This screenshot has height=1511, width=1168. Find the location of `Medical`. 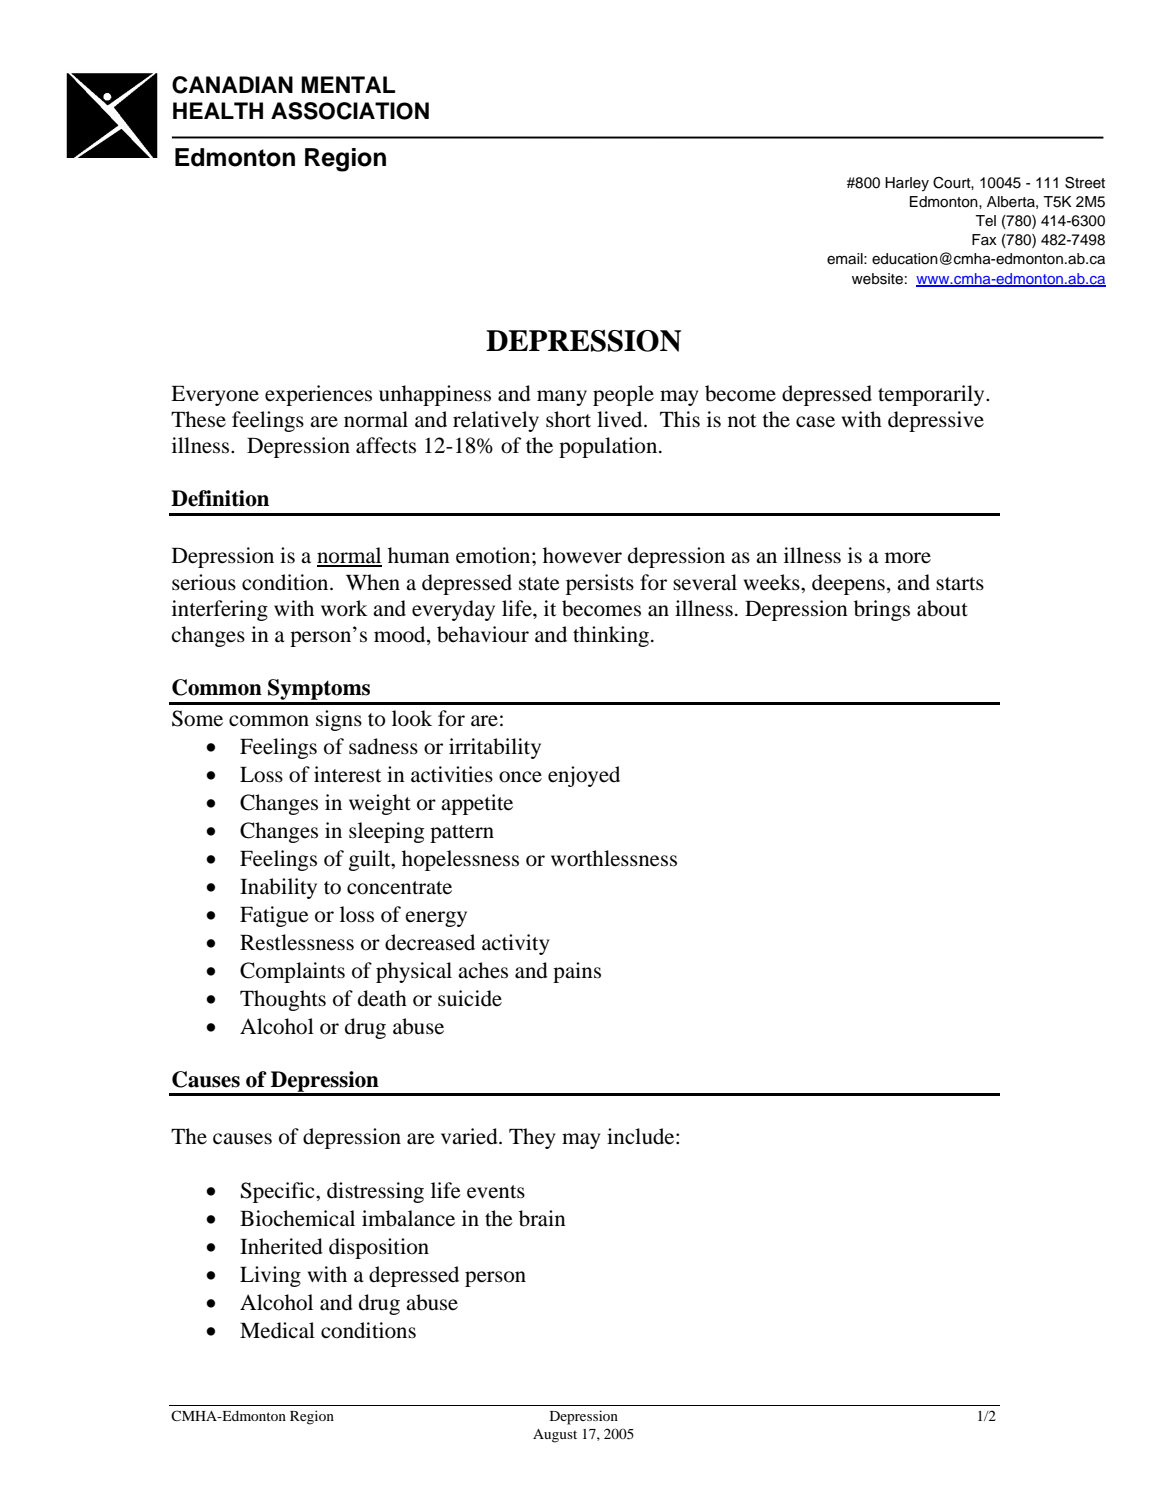

Medical is located at coordinates (277, 1330).
